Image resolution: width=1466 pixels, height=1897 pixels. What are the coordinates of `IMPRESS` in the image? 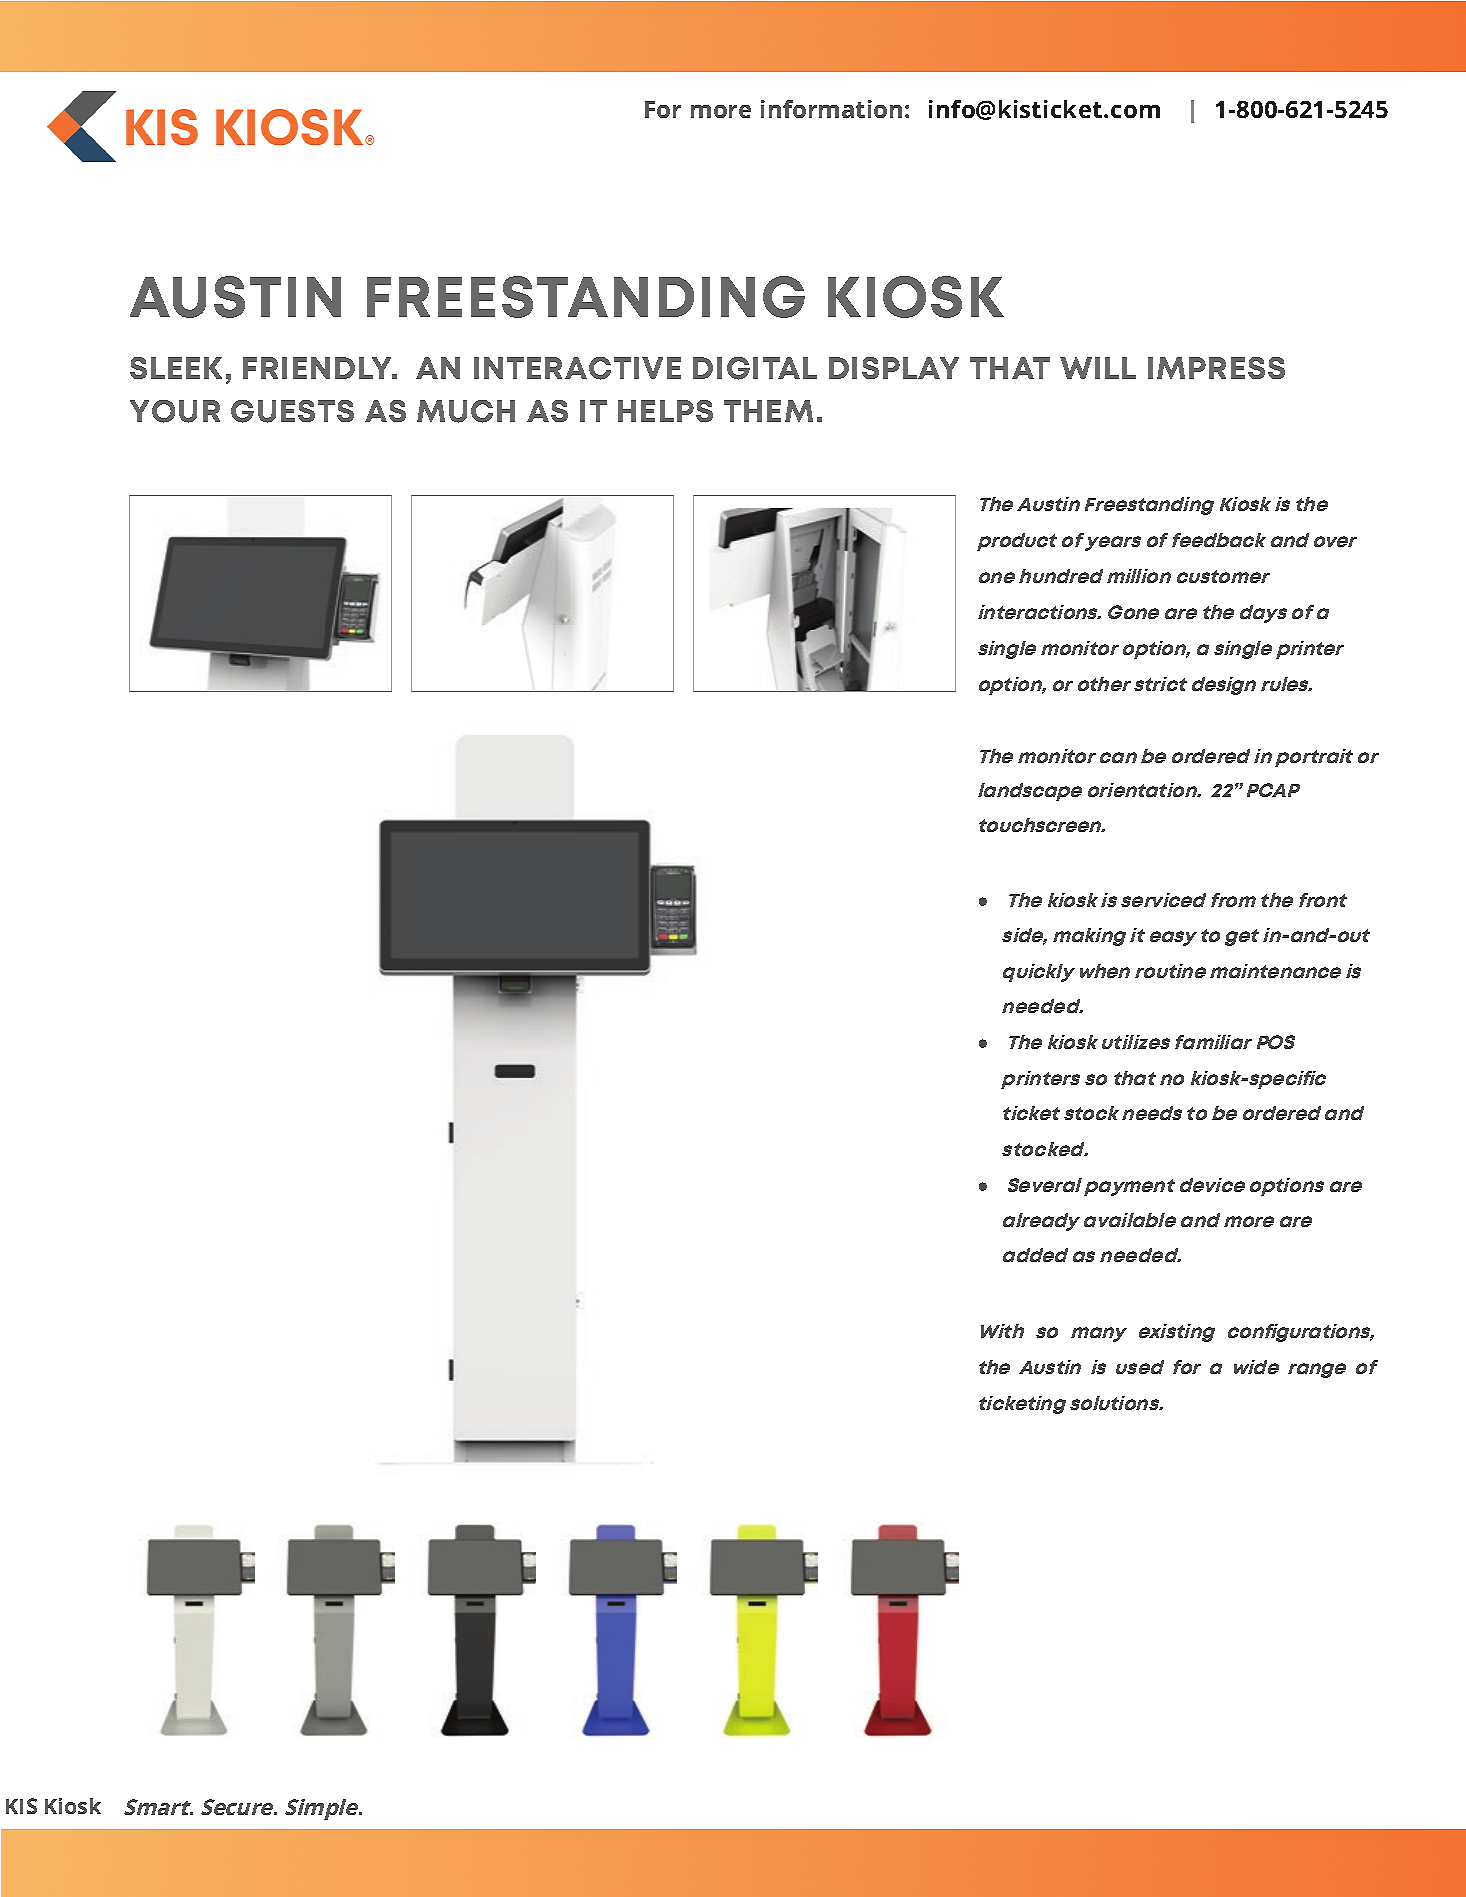 It's located at (1216, 368).
